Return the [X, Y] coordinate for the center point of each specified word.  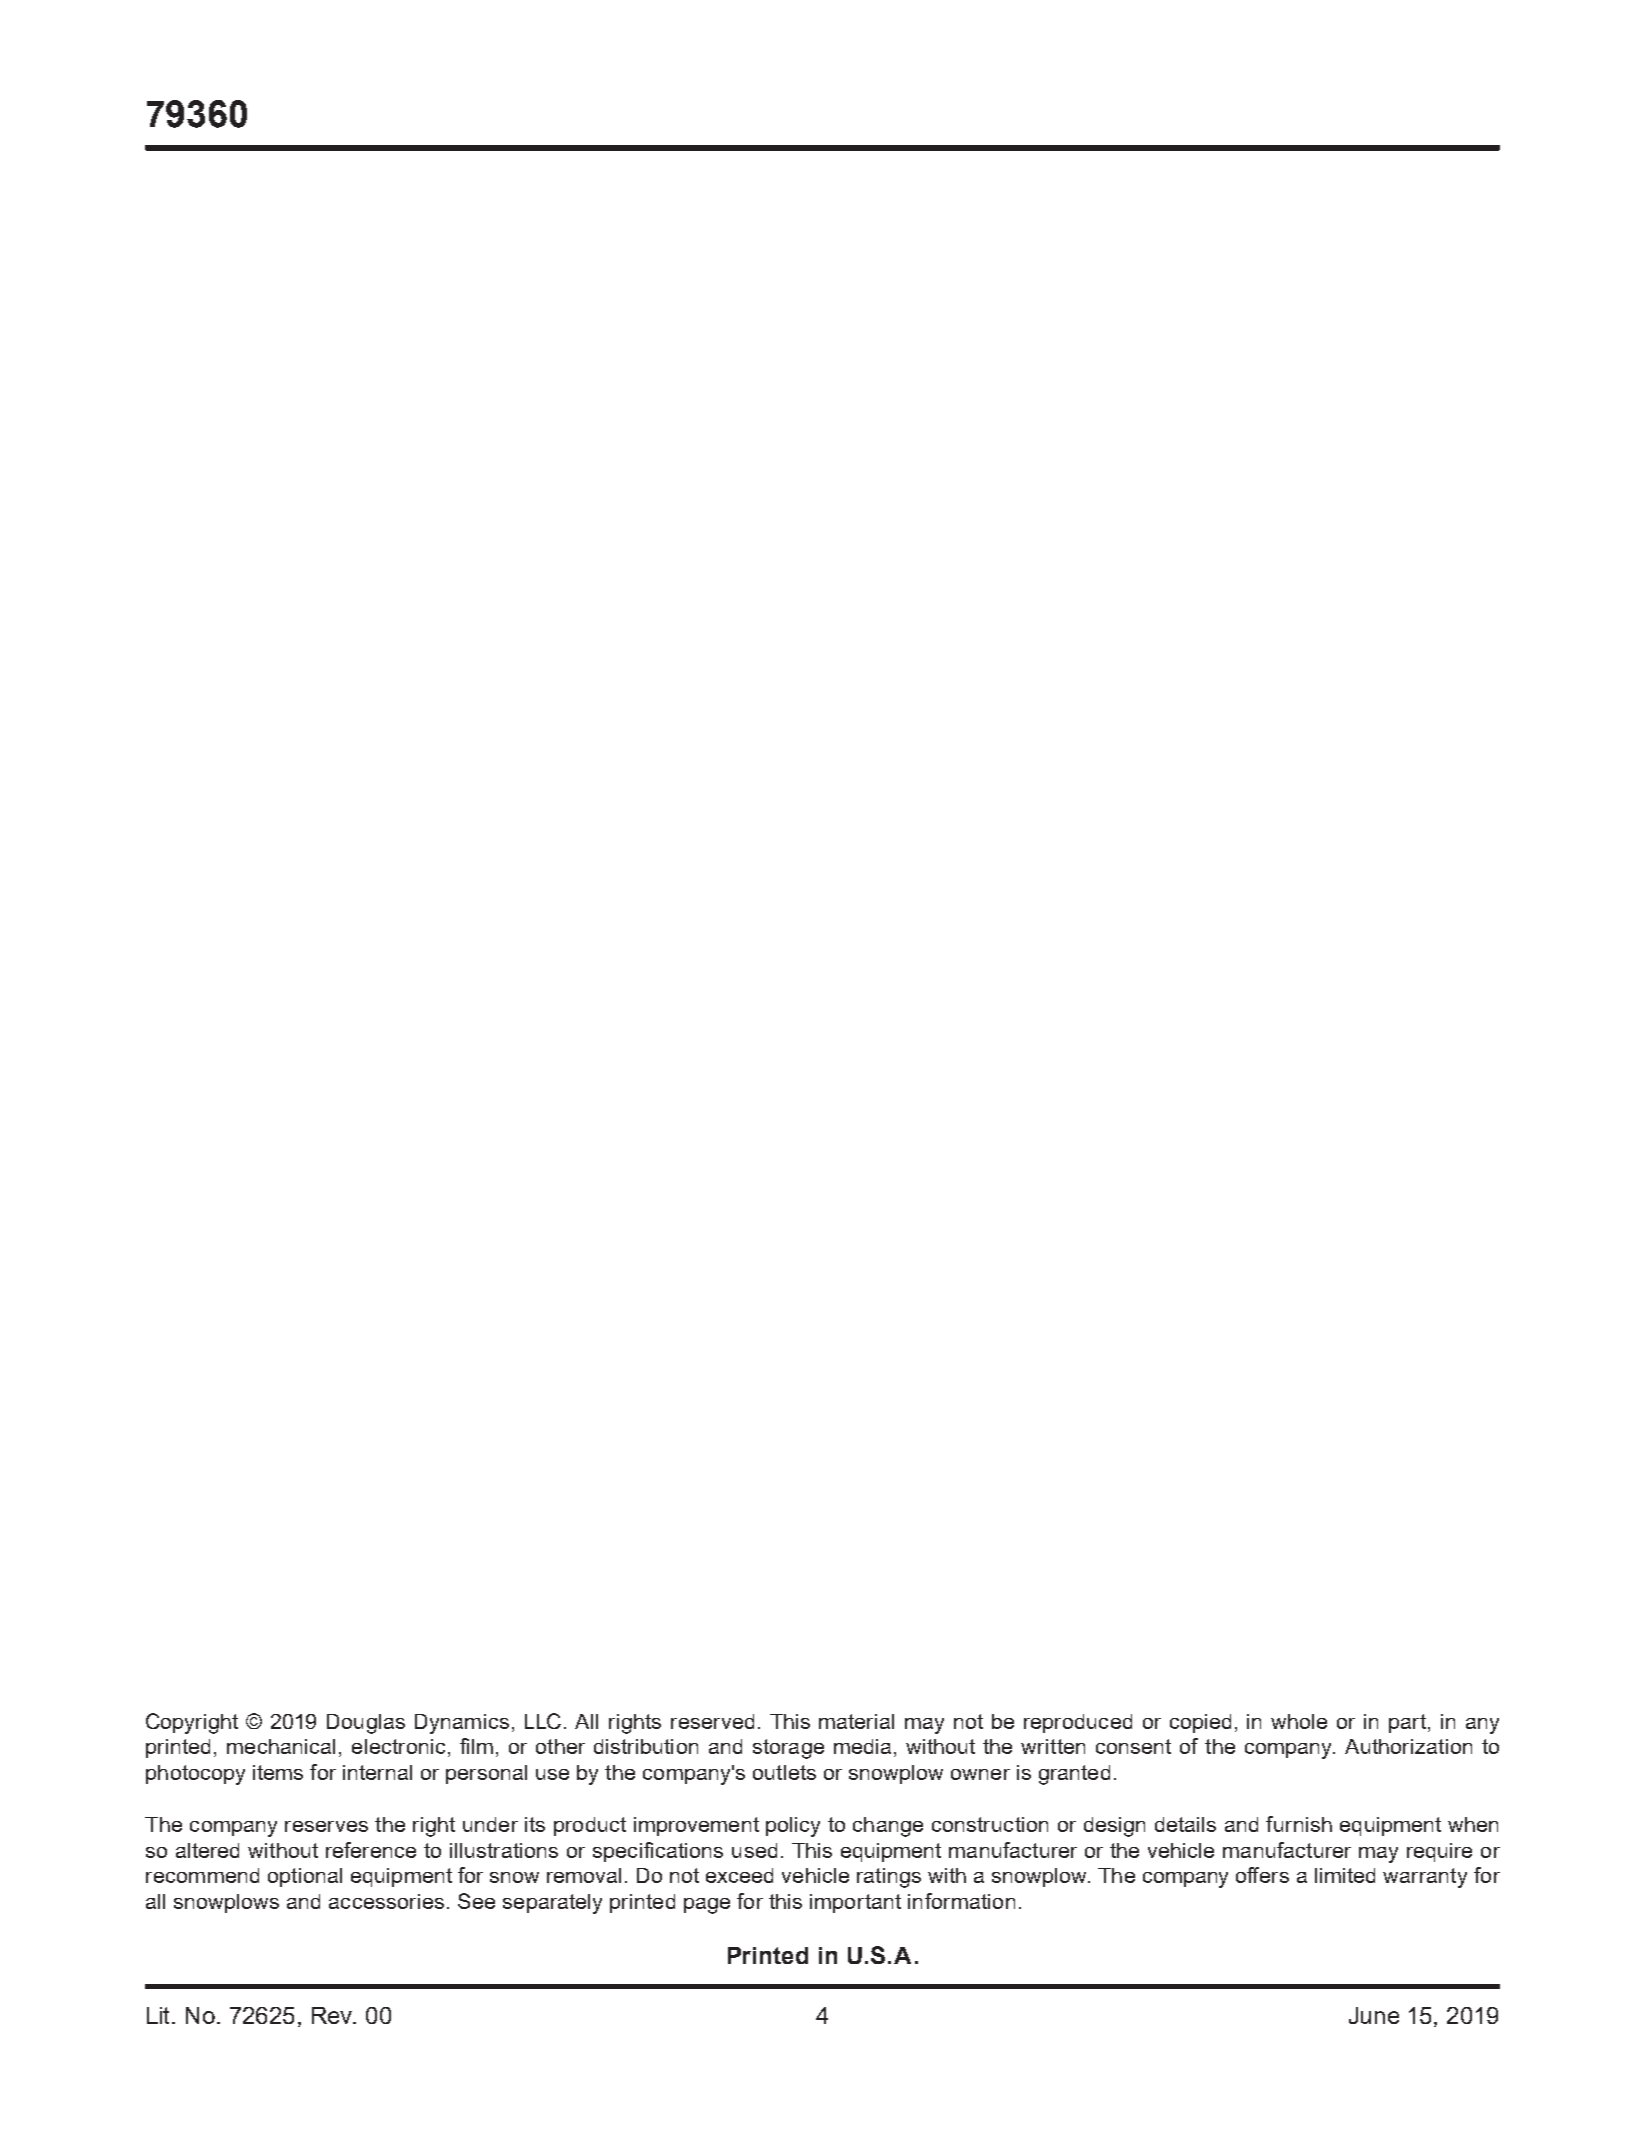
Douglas [366, 1724]
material [856, 1721]
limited [1345, 1875]
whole [1299, 1721]
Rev [333, 2015]
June [1374, 2015]
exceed [739, 1875]
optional [305, 1877]
